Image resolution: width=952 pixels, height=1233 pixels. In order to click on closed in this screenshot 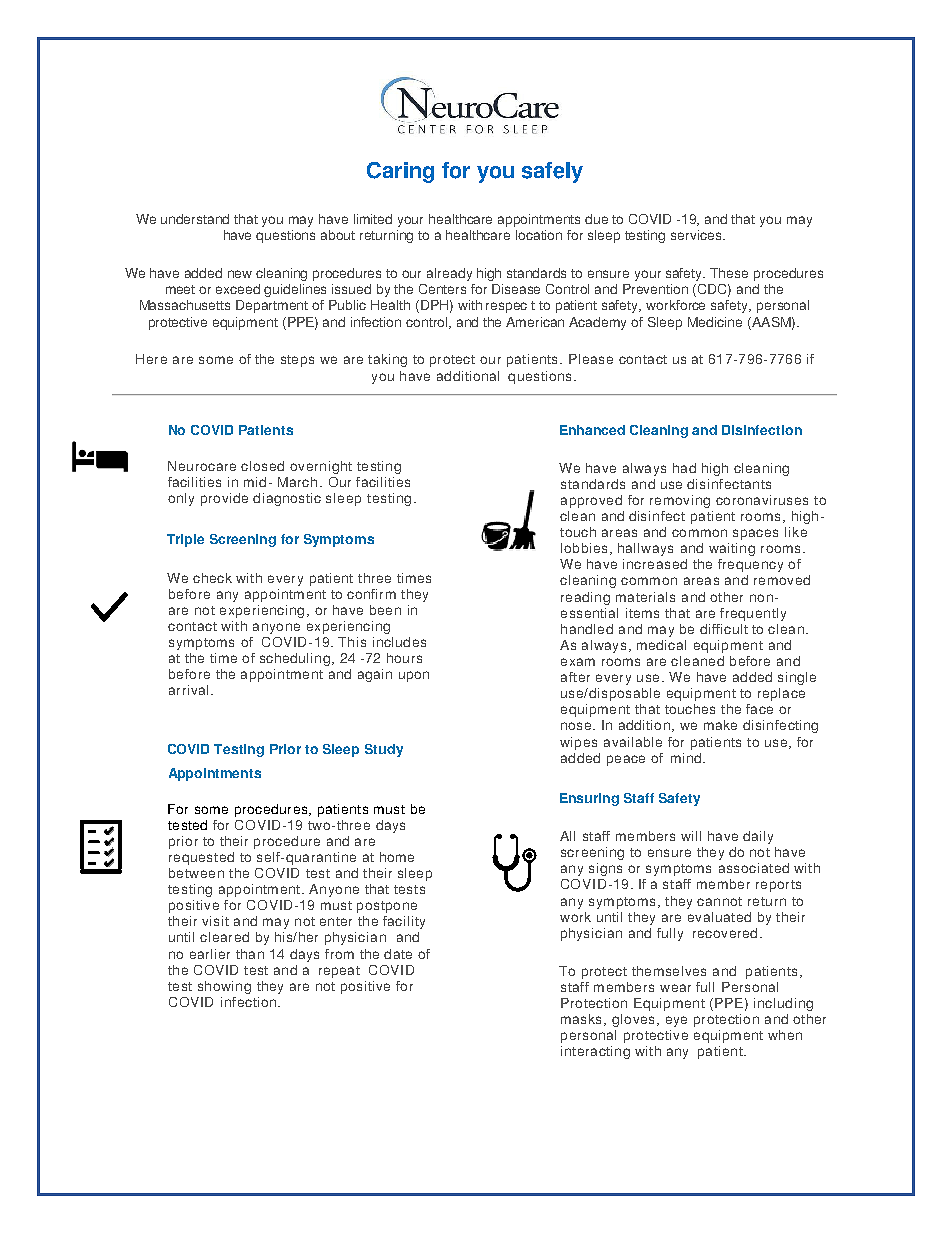, I will do `click(262, 466)`.
